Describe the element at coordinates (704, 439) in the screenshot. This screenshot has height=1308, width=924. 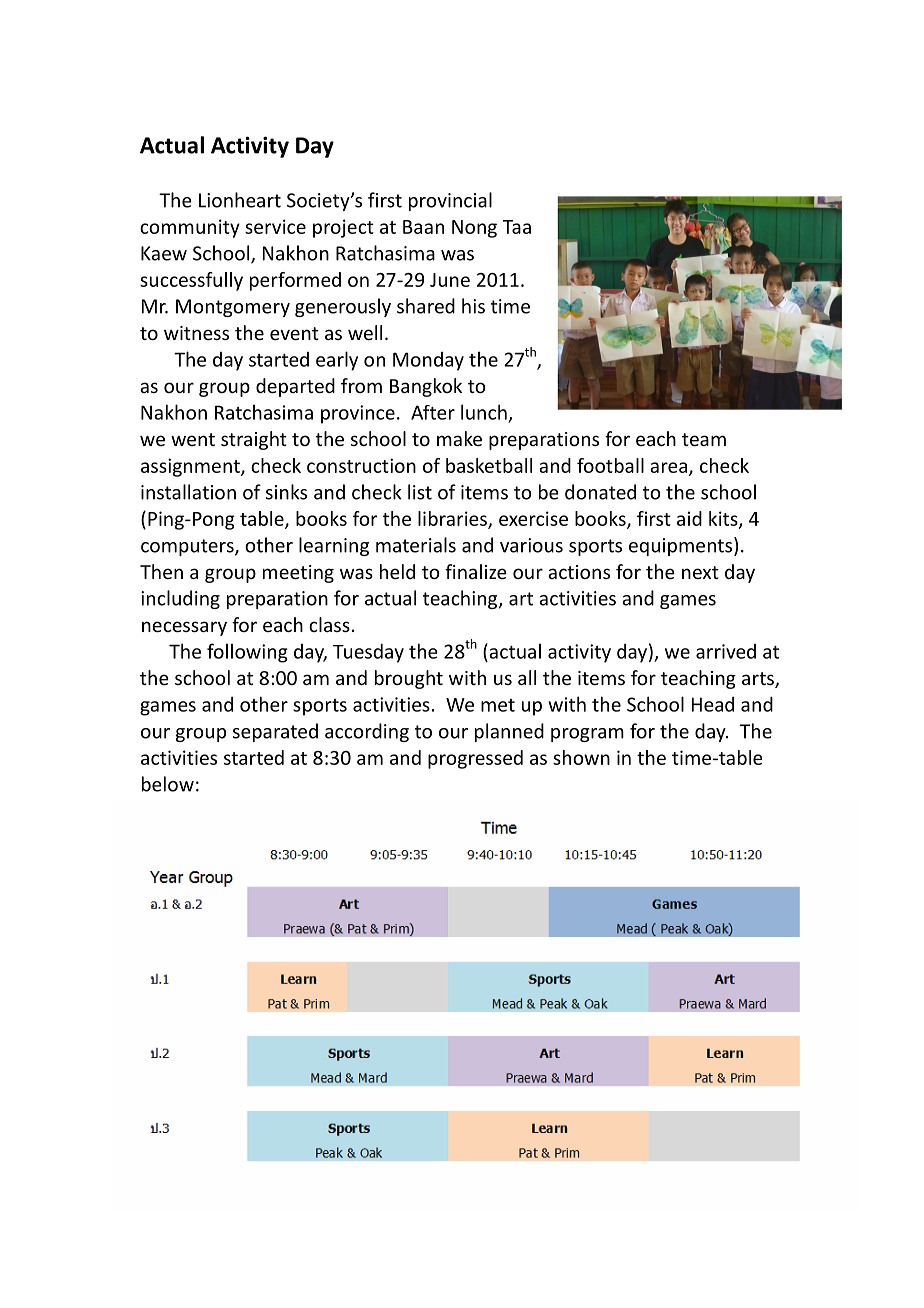
I see `team` at that location.
